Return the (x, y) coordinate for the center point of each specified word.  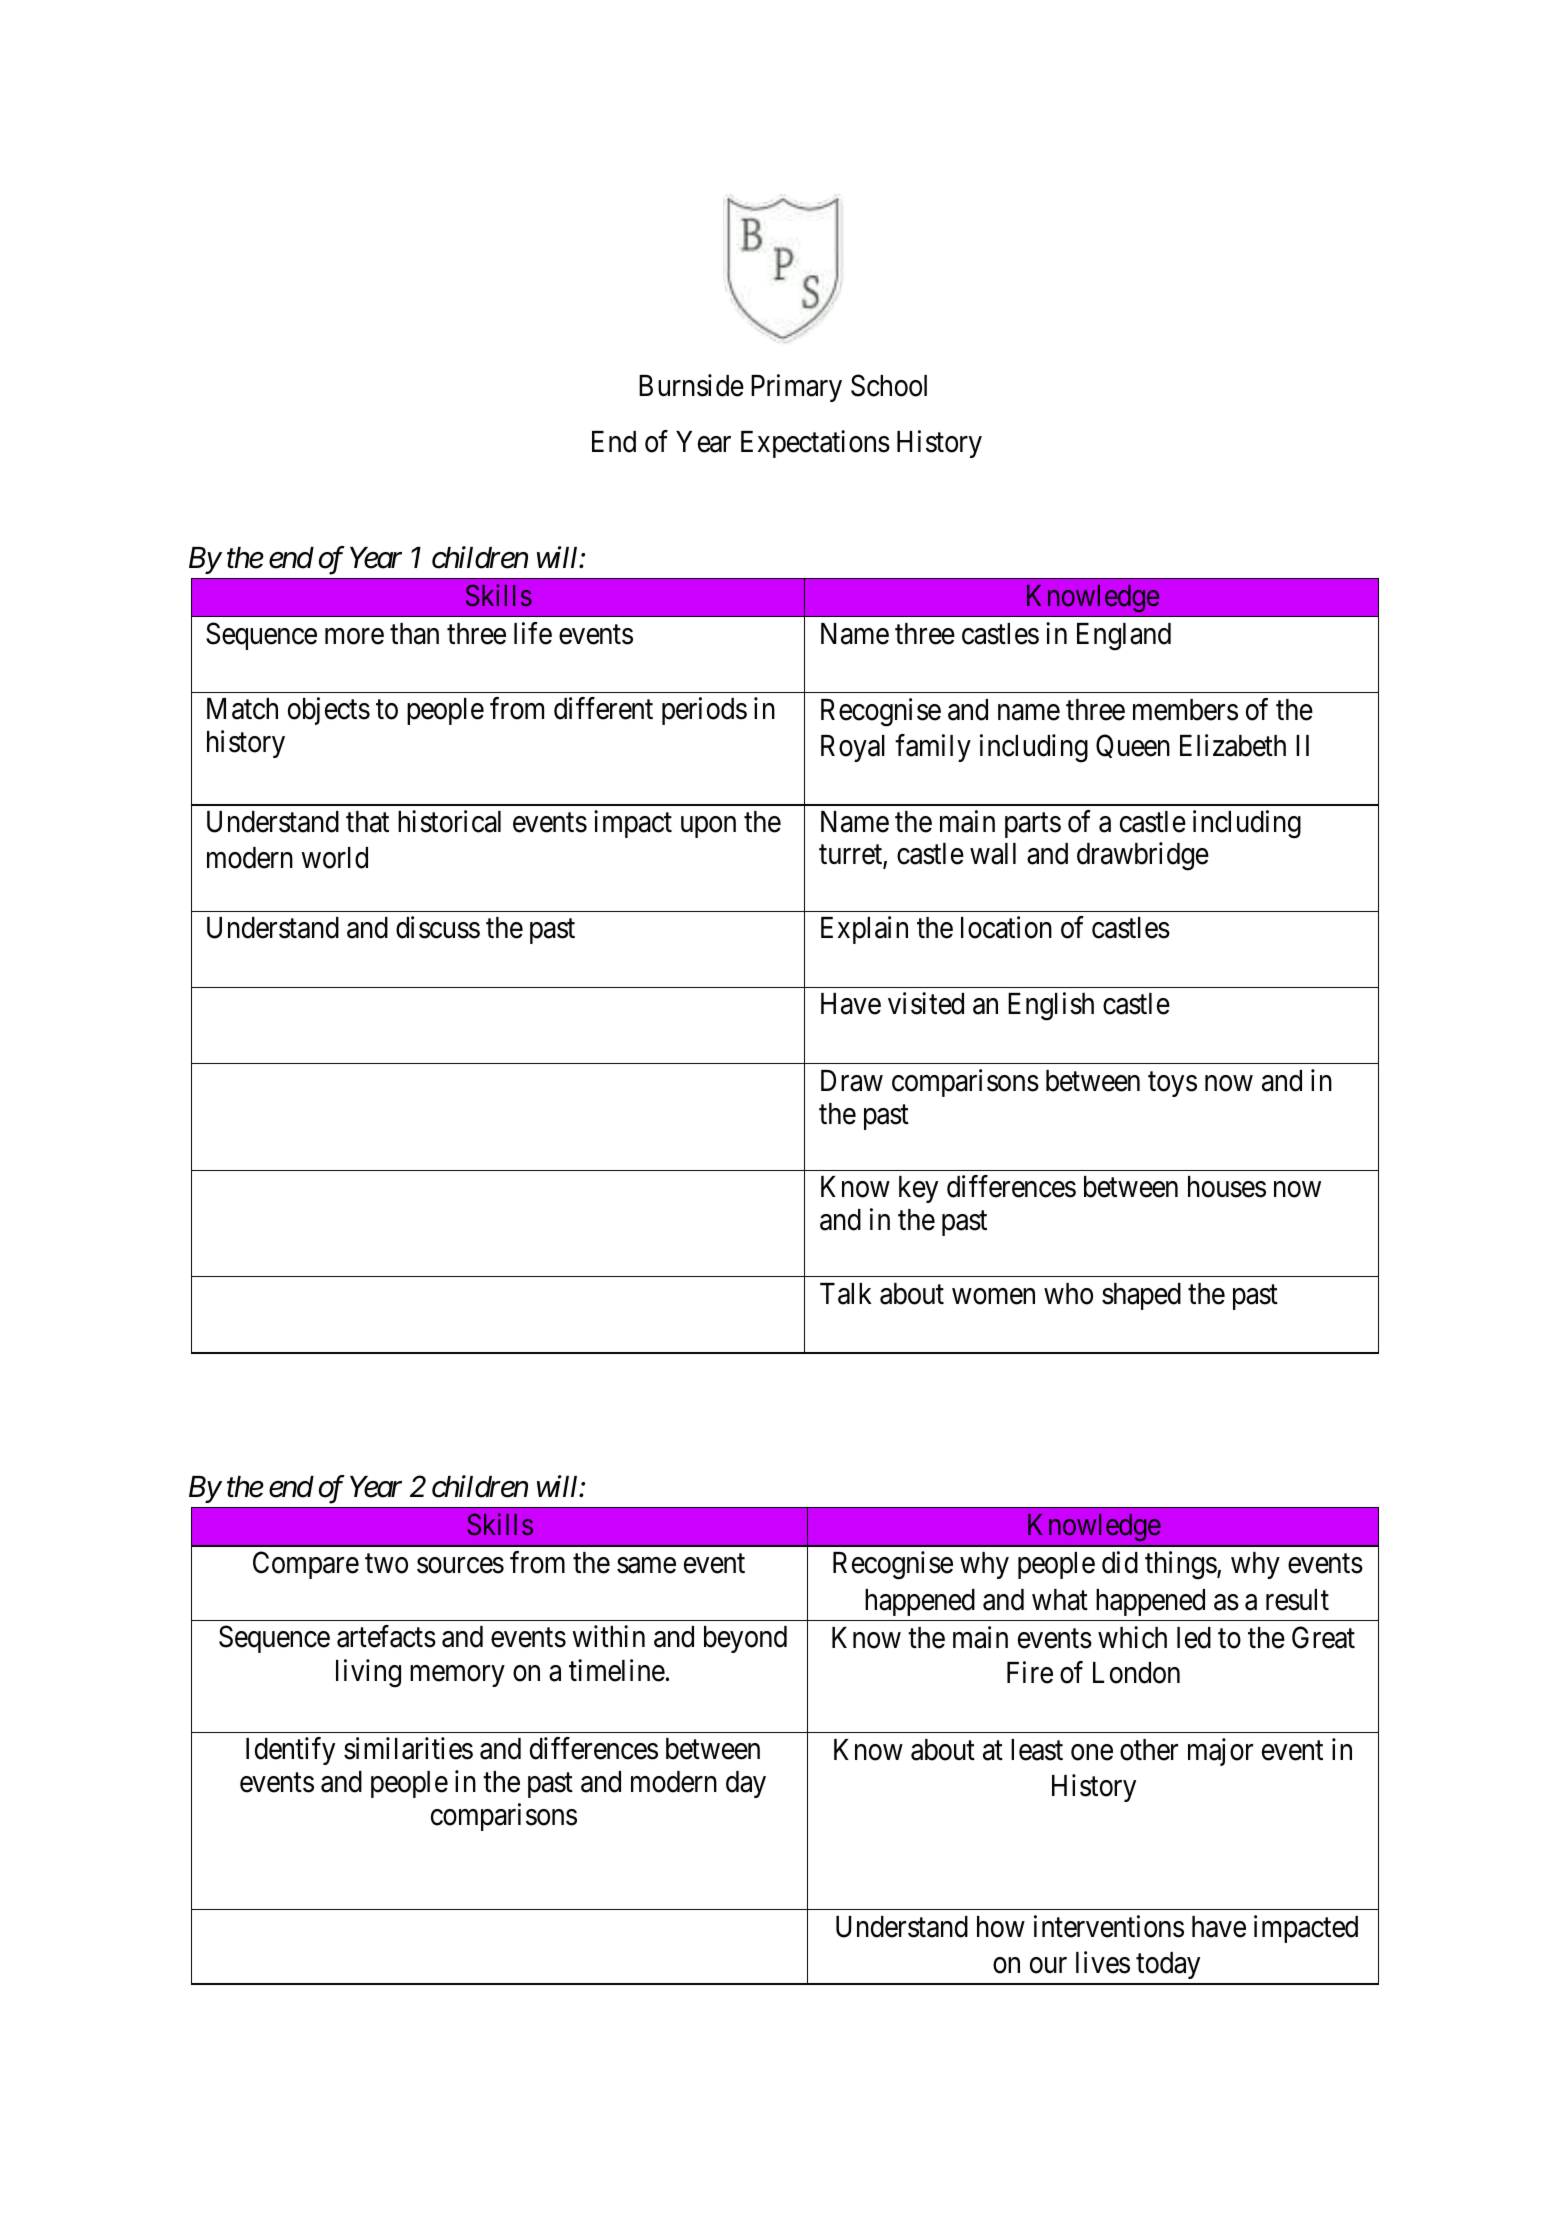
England (1124, 637)
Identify (290, 1751)
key (918, 1189)
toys (1172, 1084)
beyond (745, 1639)
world (334, 858)
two (386, 1564)
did (1120, 1563)
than (414, 634)
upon (708, 827)
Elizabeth (1233, 745)
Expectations (815, 444)
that (367, 822)
